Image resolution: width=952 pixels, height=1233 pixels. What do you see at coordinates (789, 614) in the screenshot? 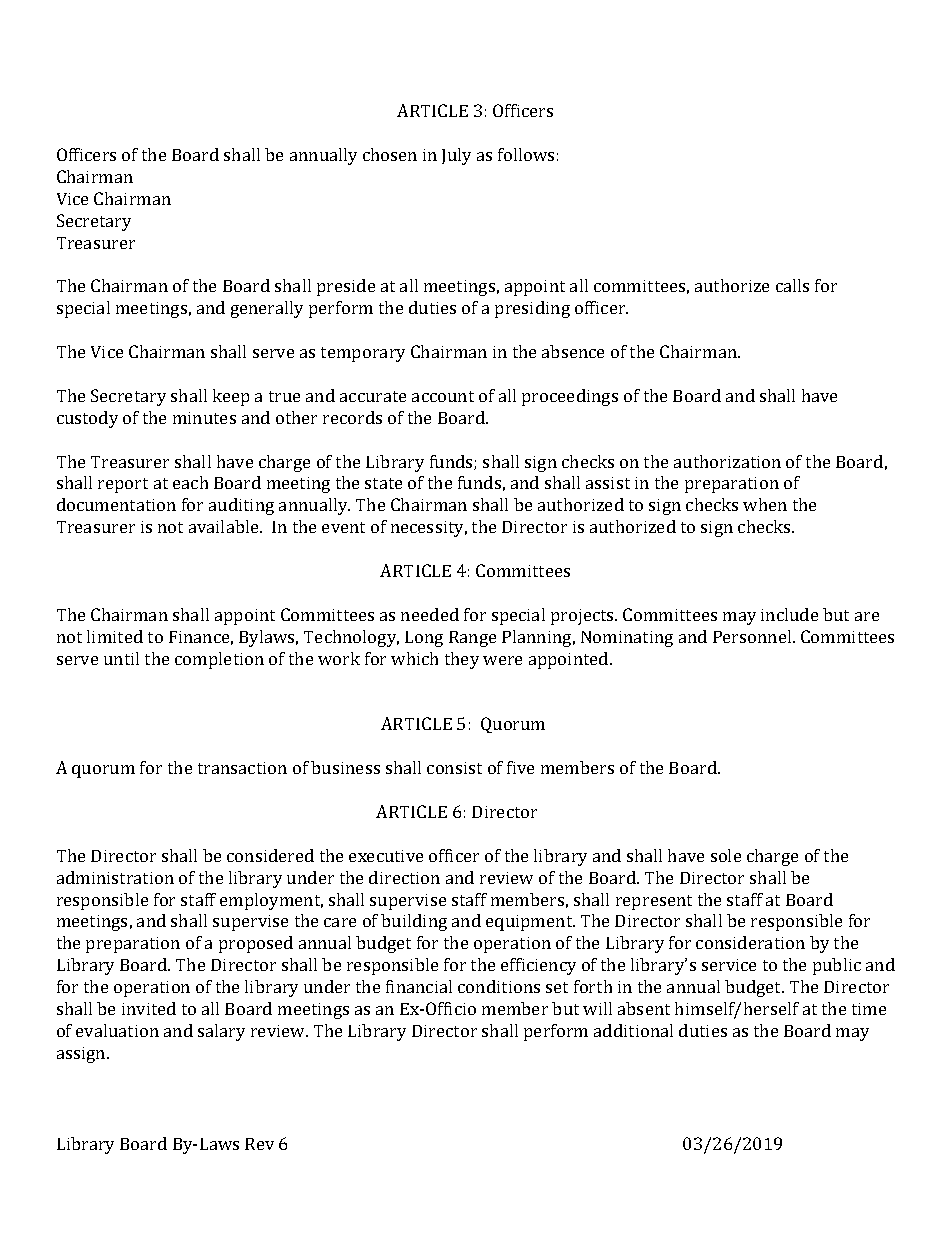
I see `include` at bounding box center [789, 614].
